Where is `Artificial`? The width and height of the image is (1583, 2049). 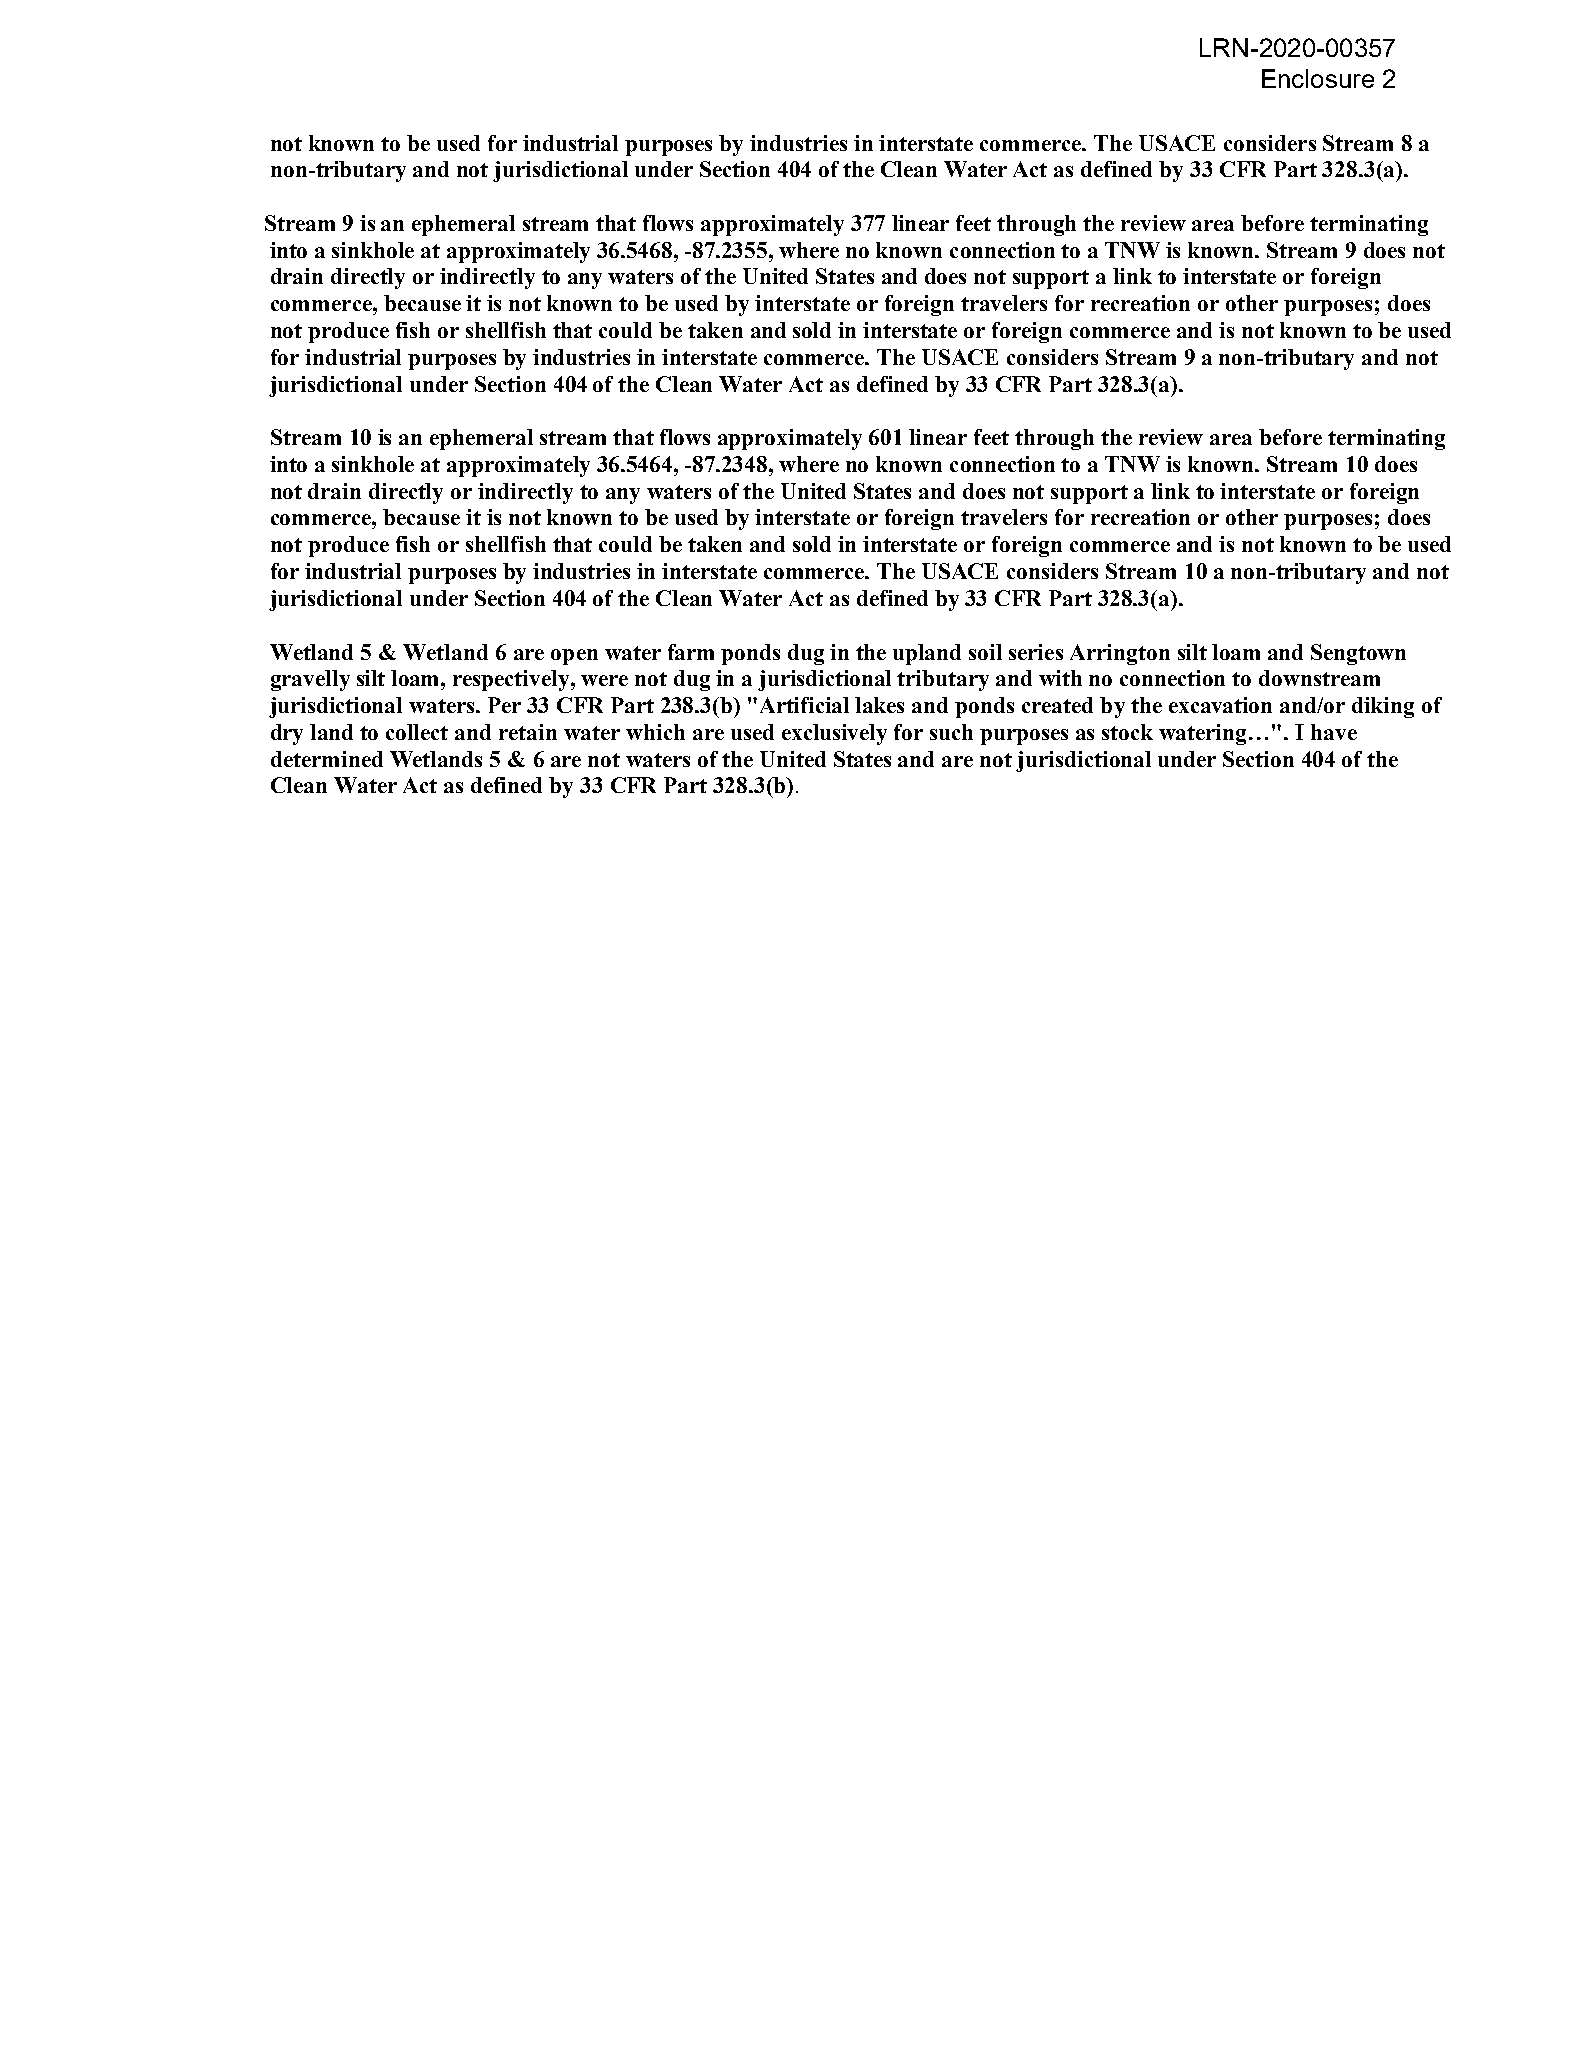
Artificial is located at coordinates (804, 705).
